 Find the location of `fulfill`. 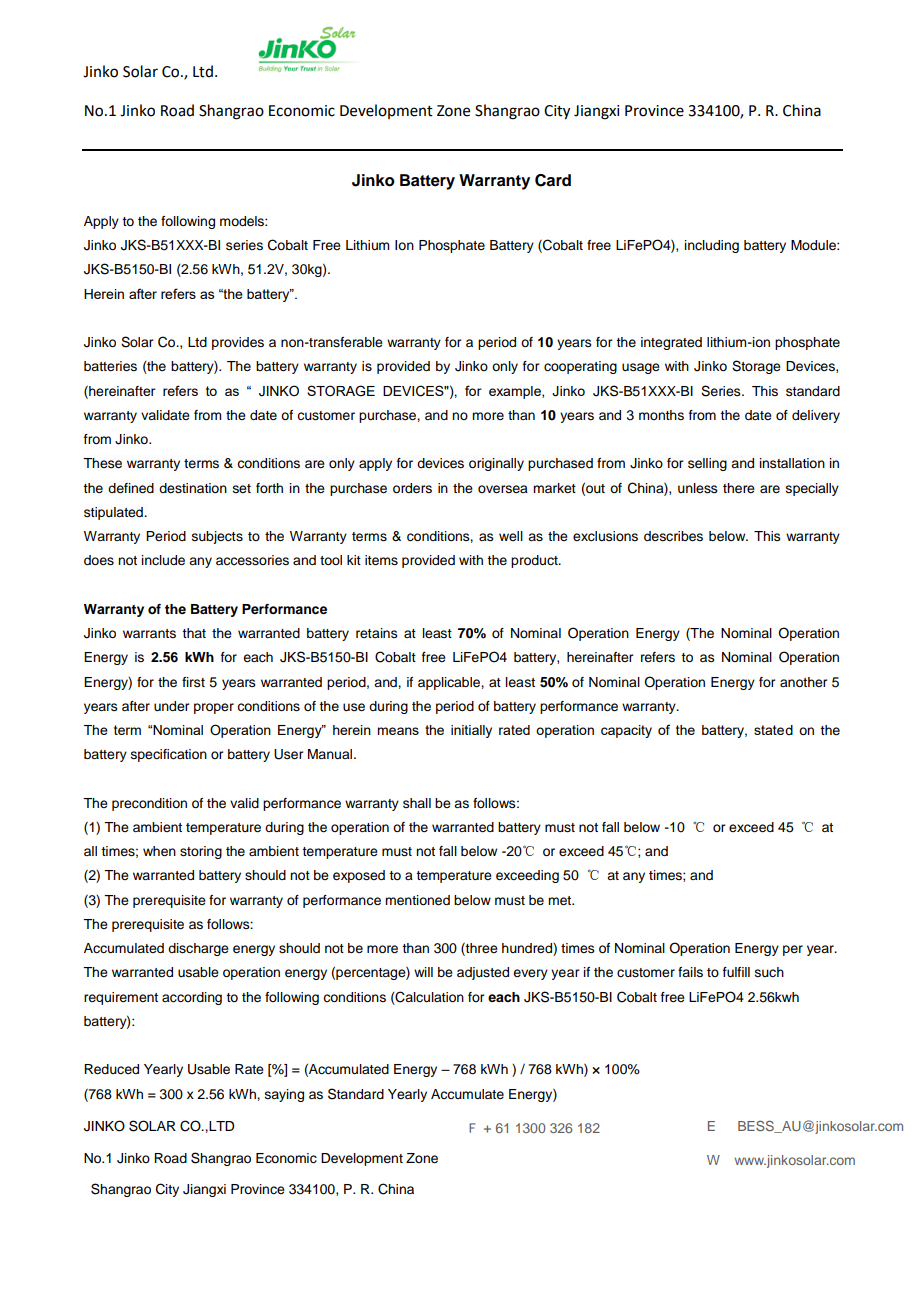

fulfill is located at coordinates (736, 972).
